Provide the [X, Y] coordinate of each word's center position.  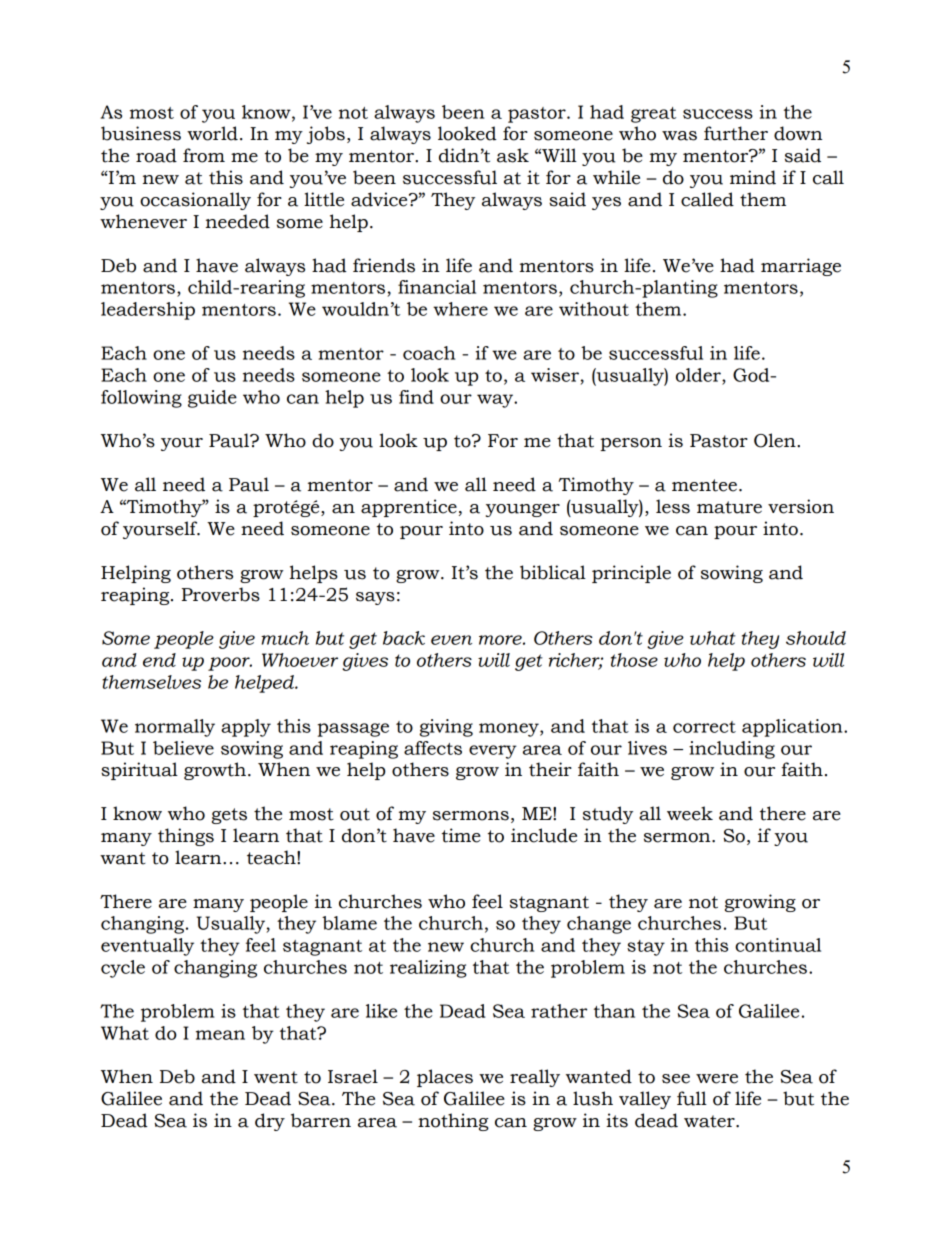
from [204, 155]
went [276, 1077]
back [404, 638]
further [736, 133]
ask [513, 155]
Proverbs [221, 594]
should [816, 638]
